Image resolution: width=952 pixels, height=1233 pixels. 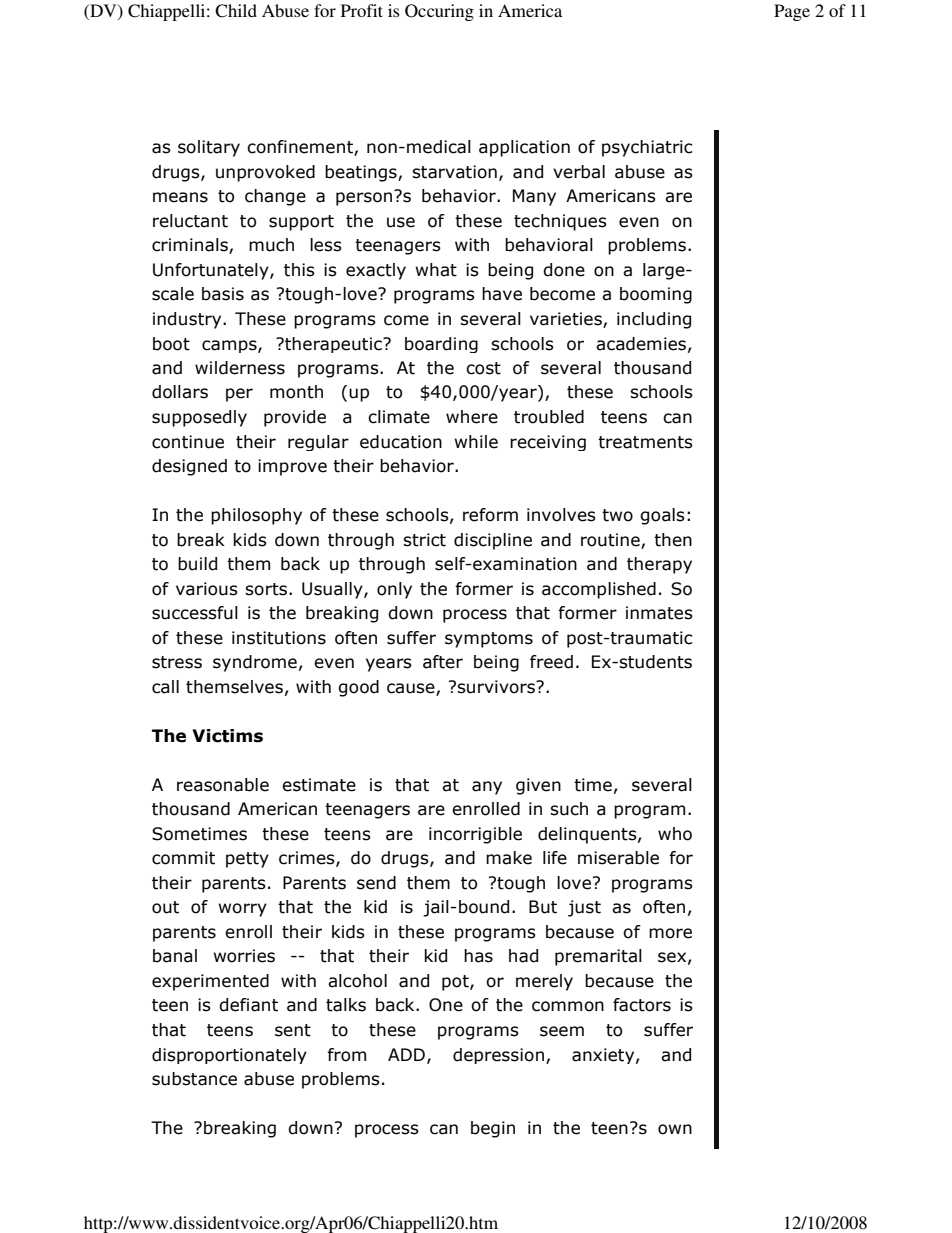 What do you see at coordinates (242, 910) in the screenshot?
I see `worry` at bounding box center [242, 910].
